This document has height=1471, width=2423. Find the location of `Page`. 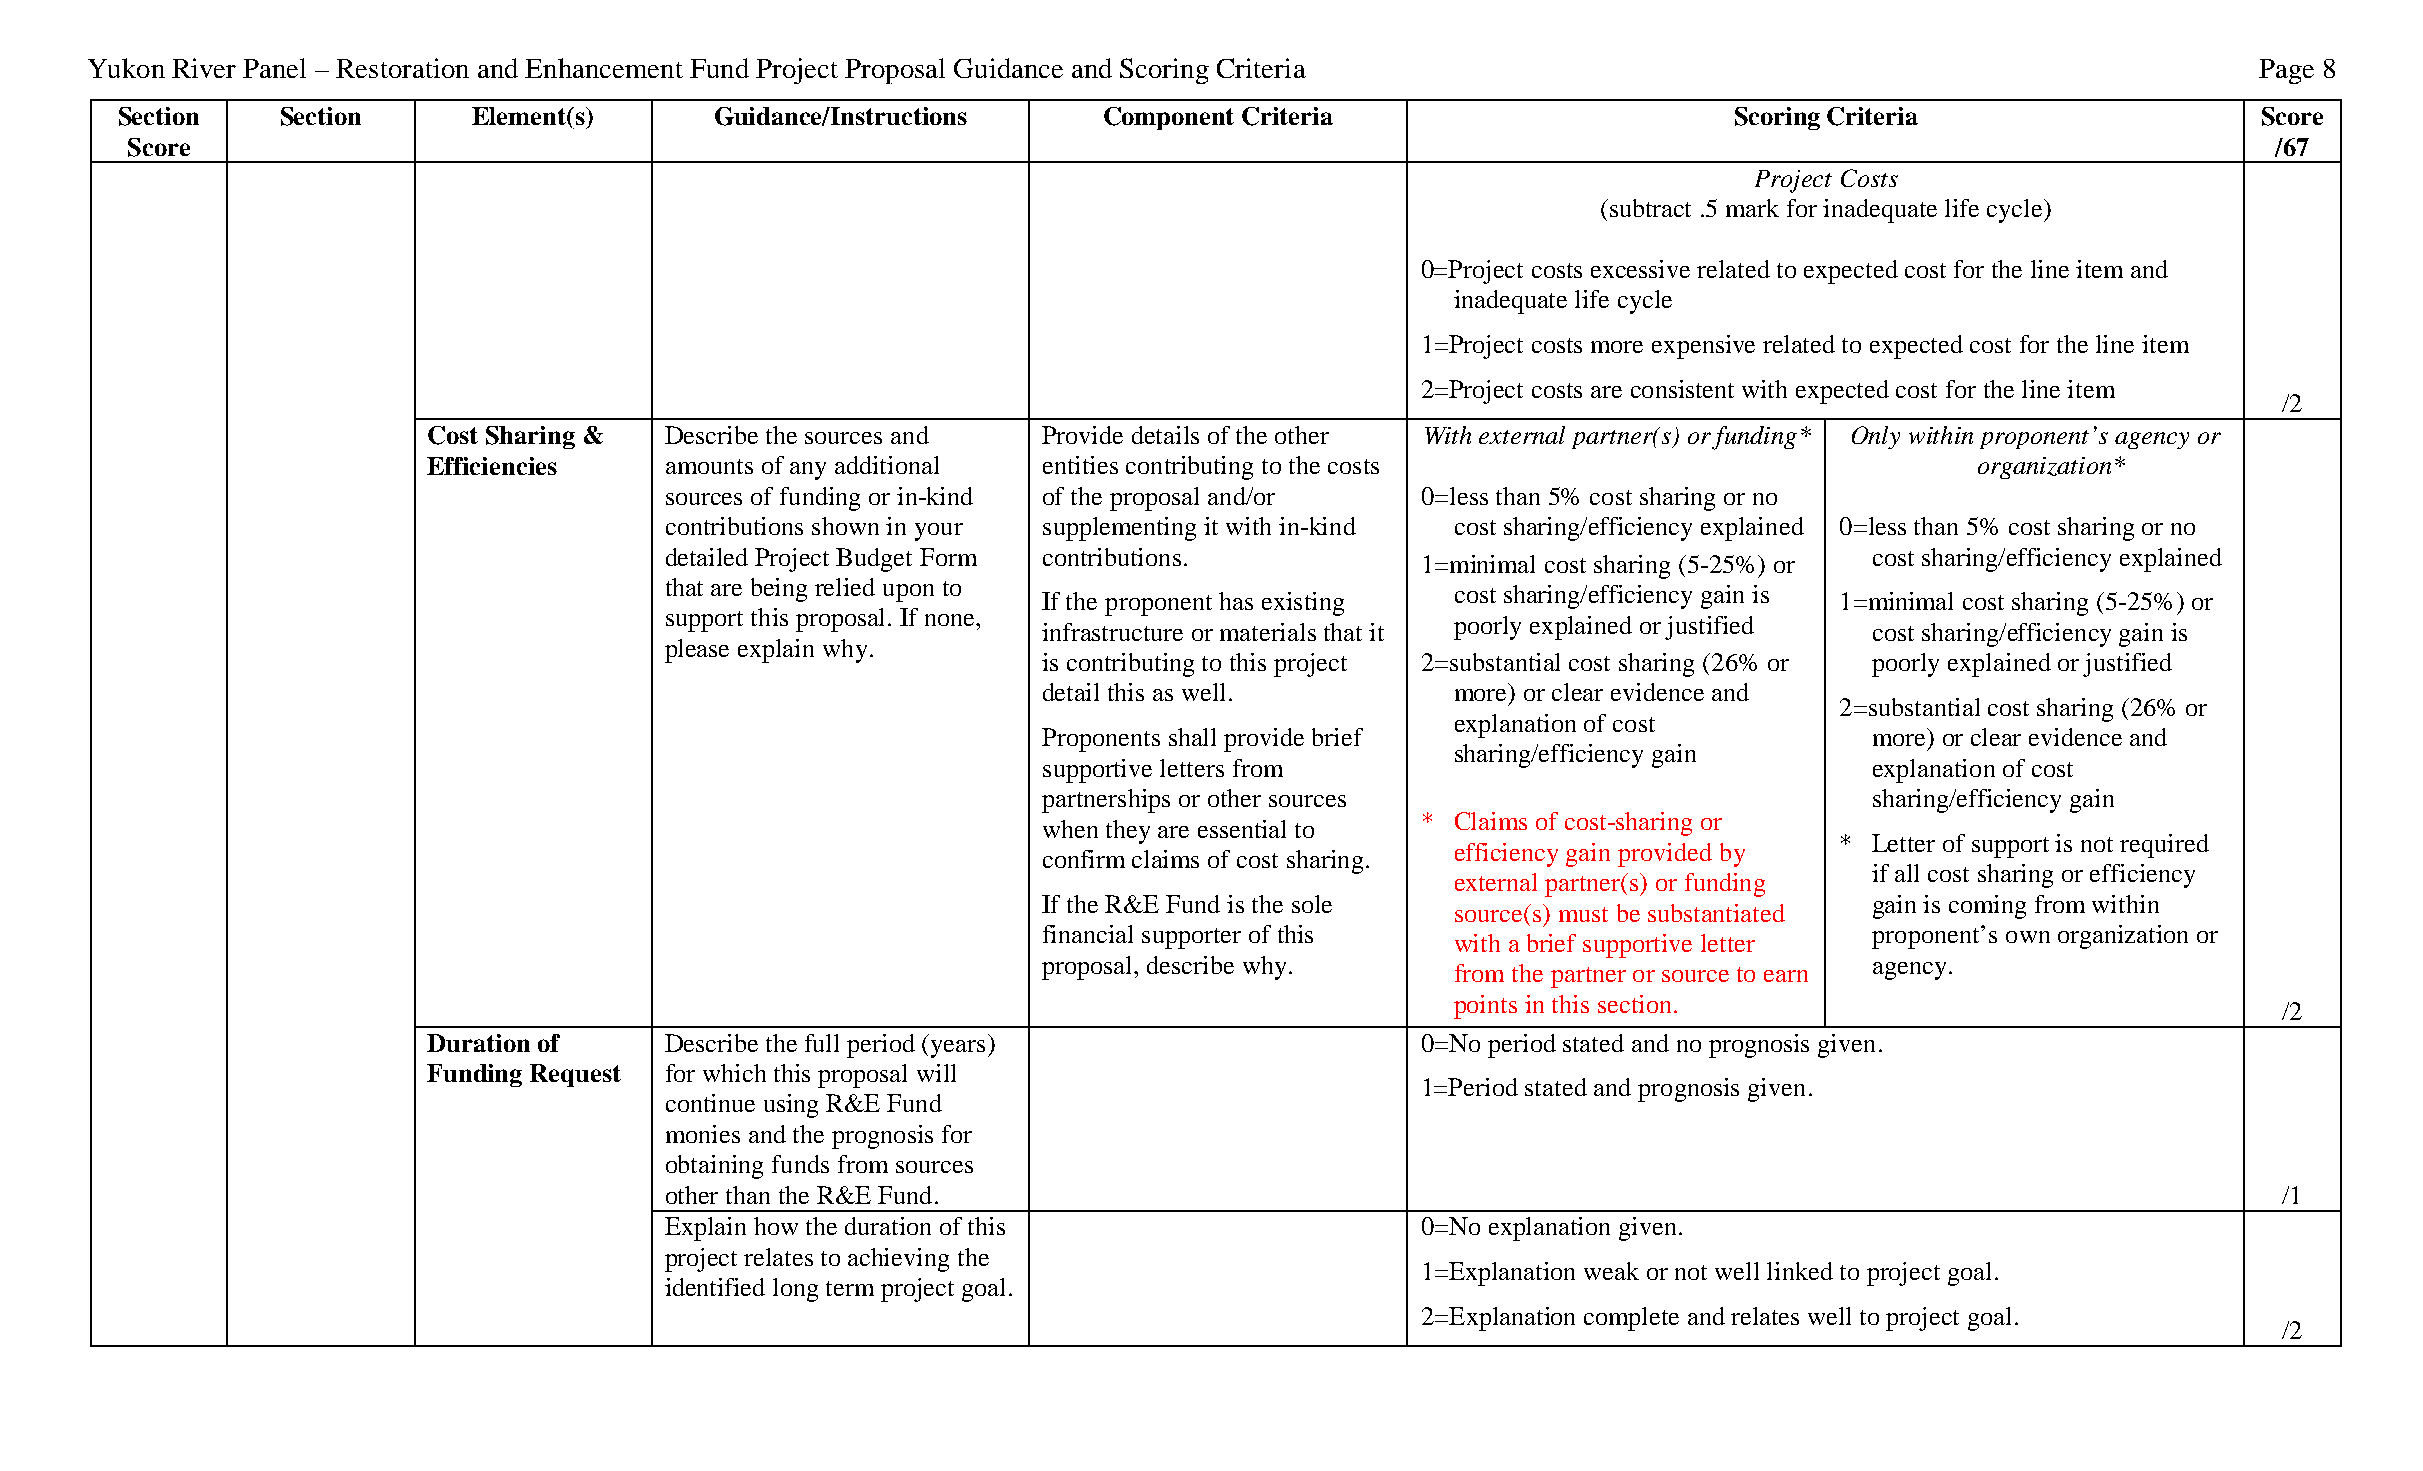

Page is located at coordinates (2286, 71).
